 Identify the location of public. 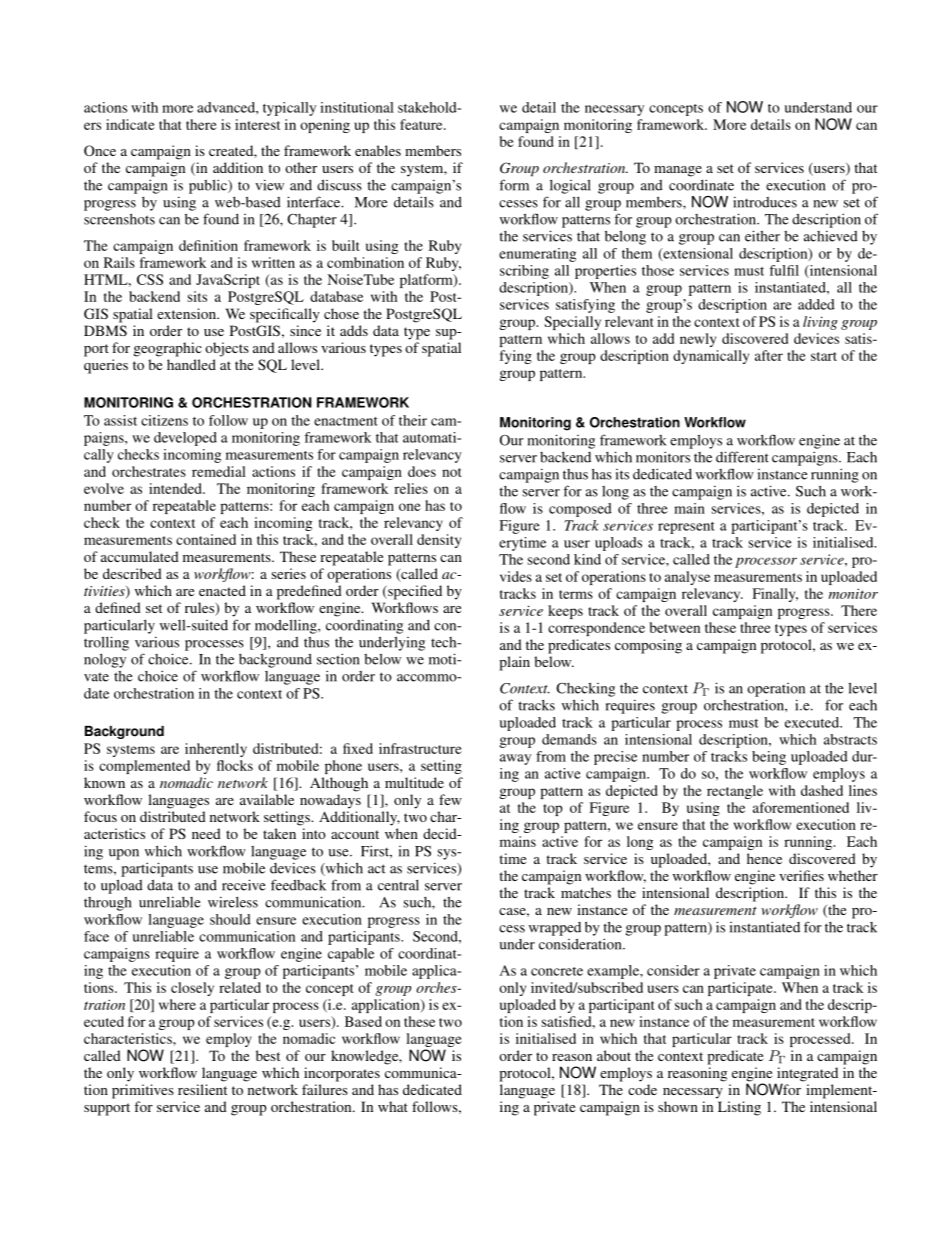
(209, 186).
